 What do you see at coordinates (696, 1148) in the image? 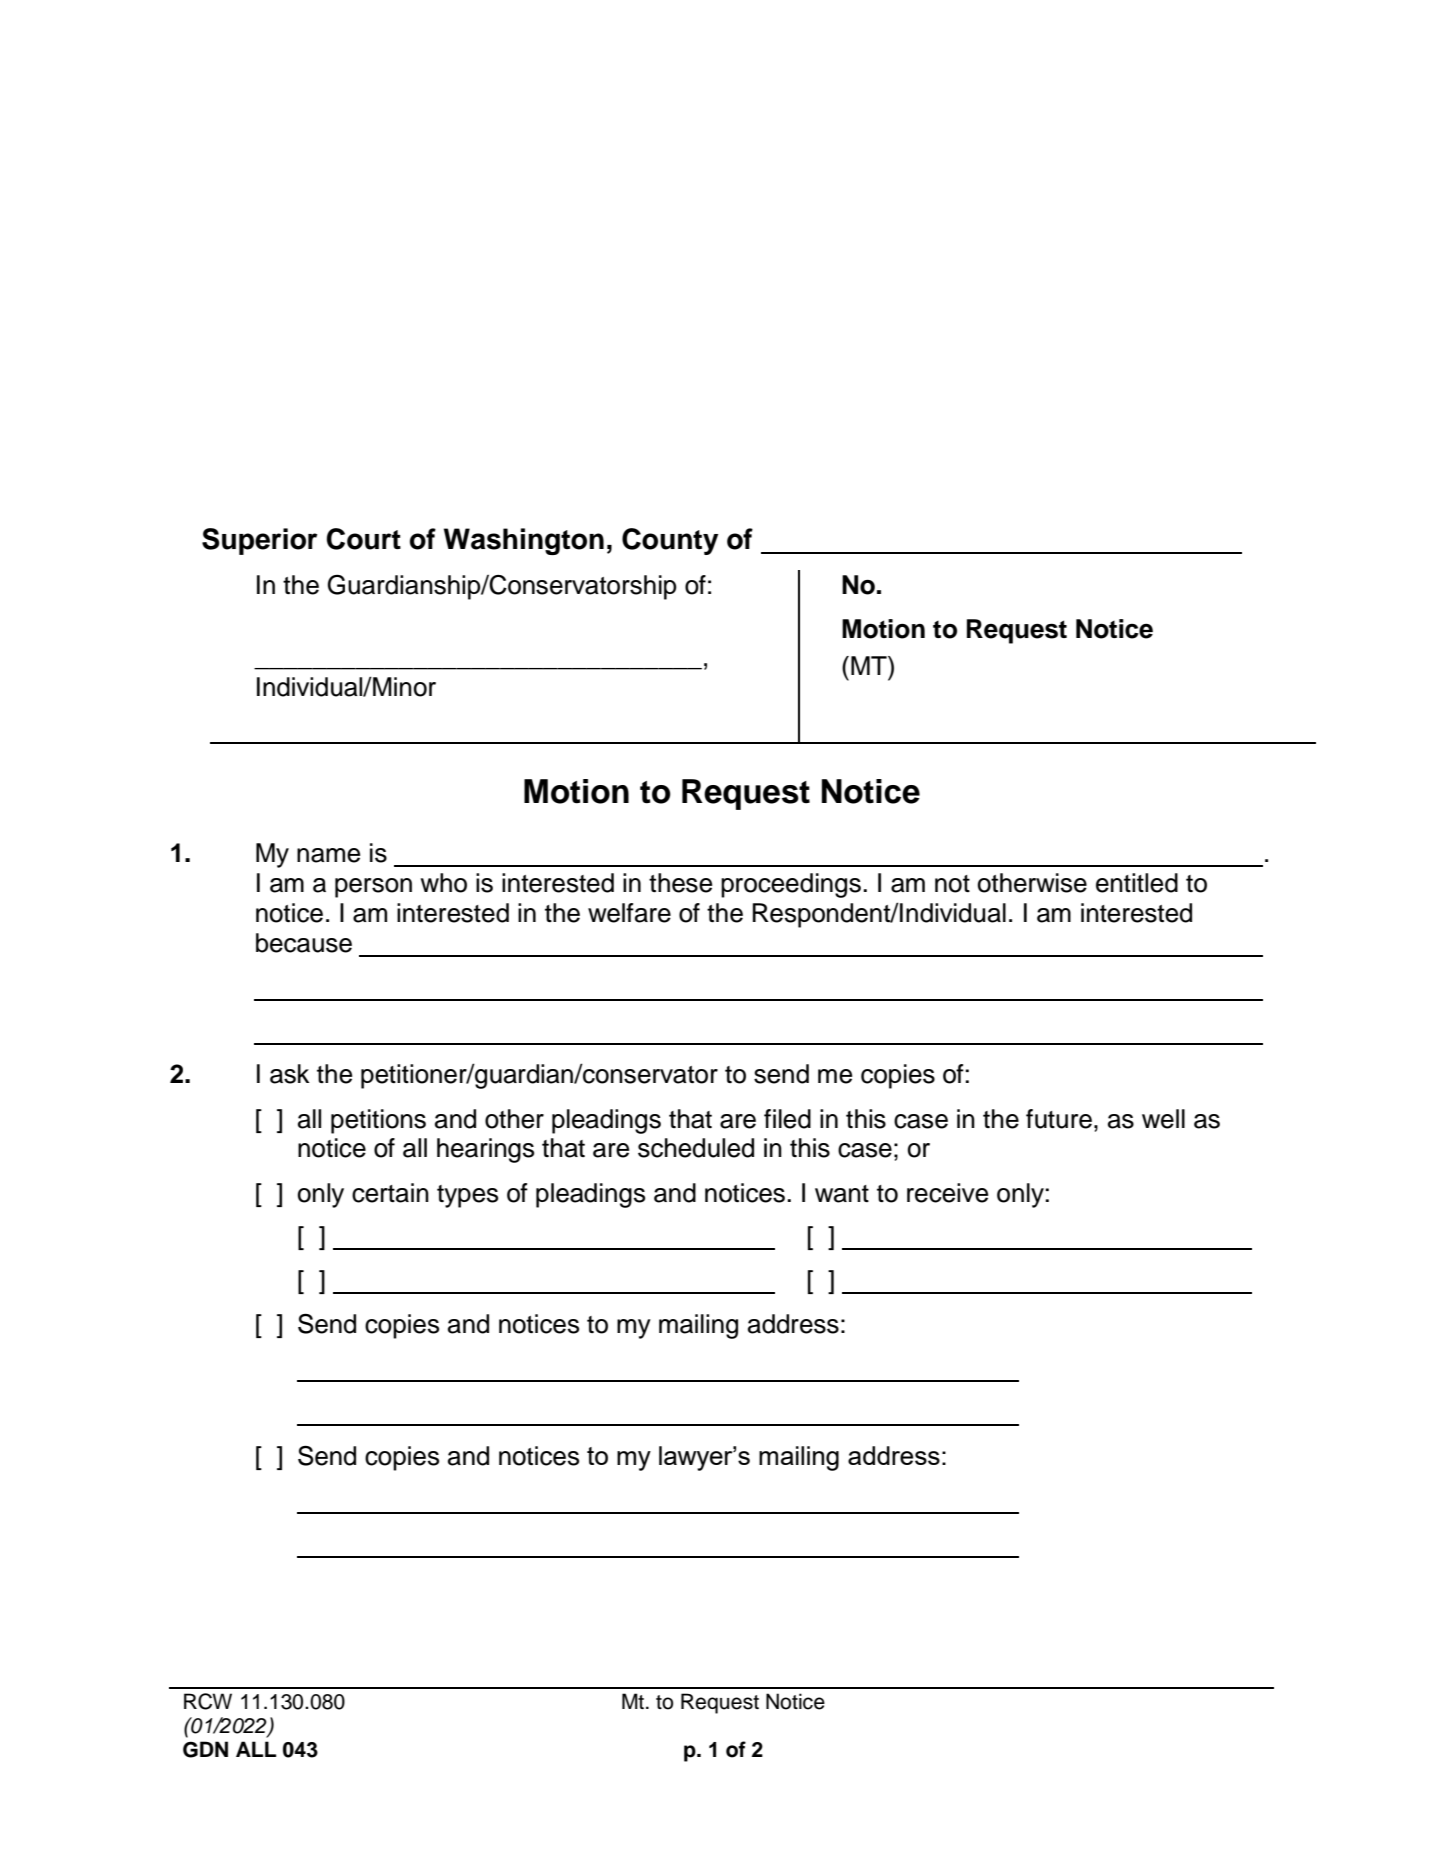
I see `scheduled` at bounding box center [696, 1148].
